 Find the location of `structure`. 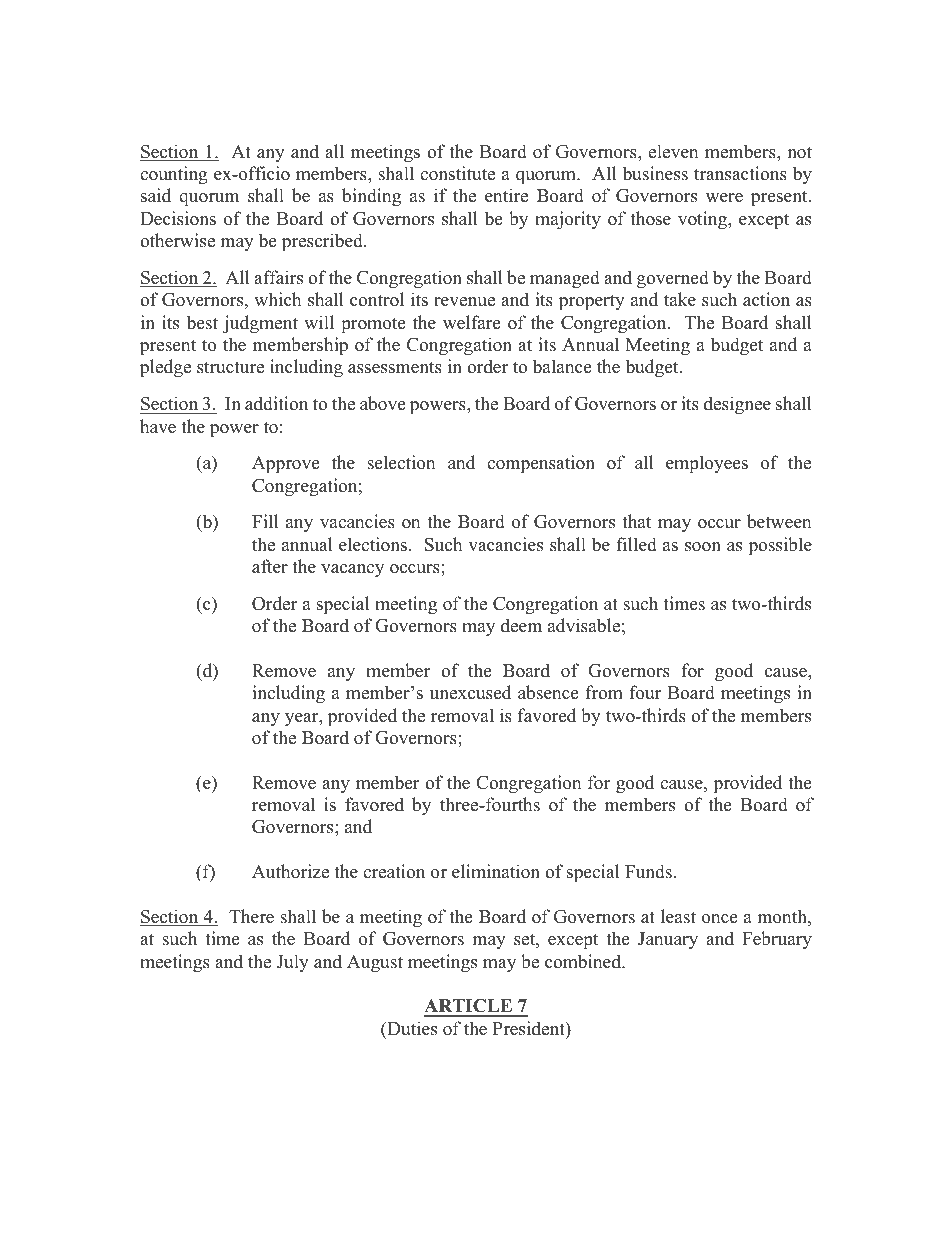

structure is located at coordinates (230, 367).
